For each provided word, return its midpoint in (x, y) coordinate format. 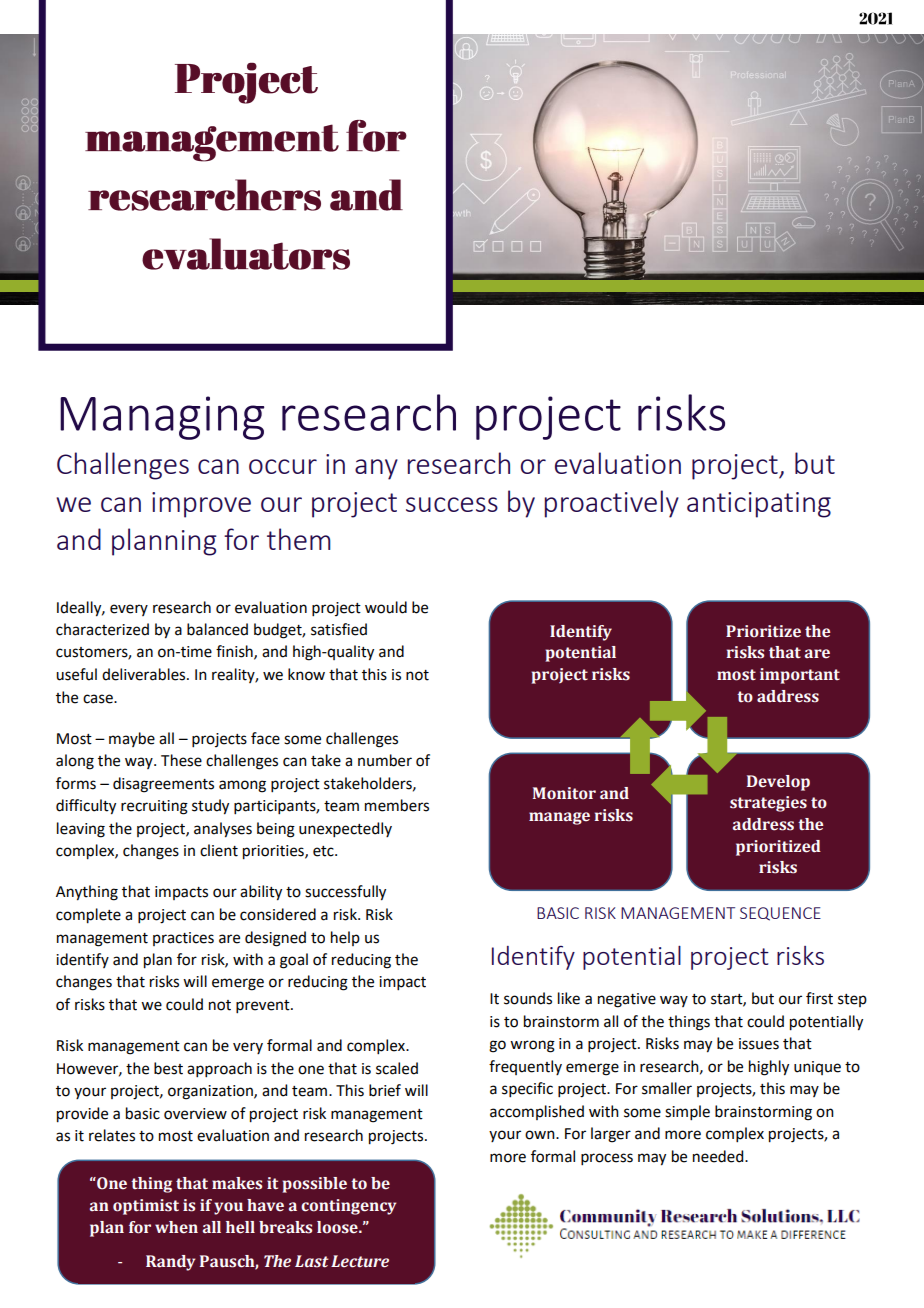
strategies (768, 804)
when (176, 1227)
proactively (612, 504)
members (397, 805)
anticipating (759, 505)
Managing (162, 418)
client (219, 850)
